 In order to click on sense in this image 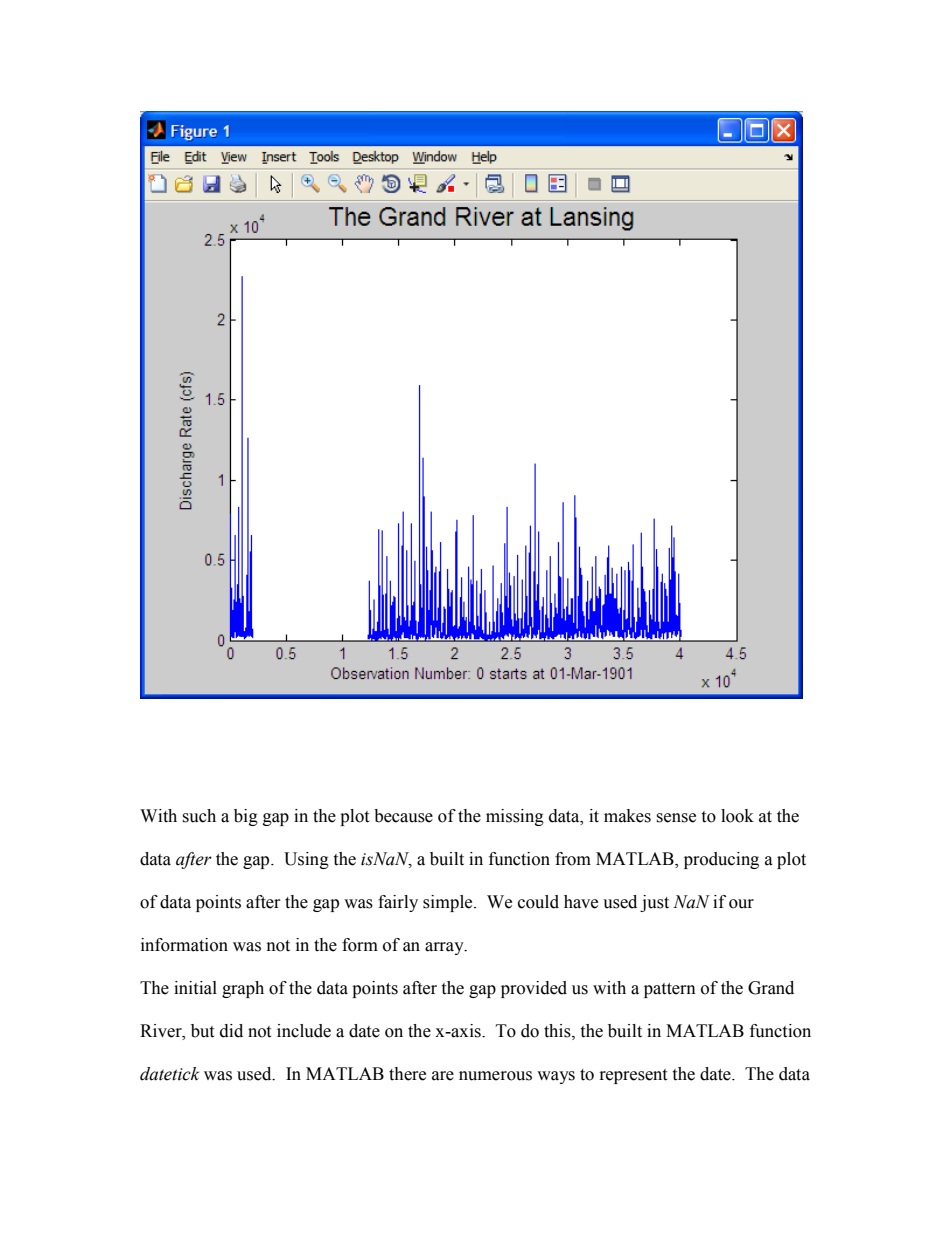, I will do `click(676, 818)`.
